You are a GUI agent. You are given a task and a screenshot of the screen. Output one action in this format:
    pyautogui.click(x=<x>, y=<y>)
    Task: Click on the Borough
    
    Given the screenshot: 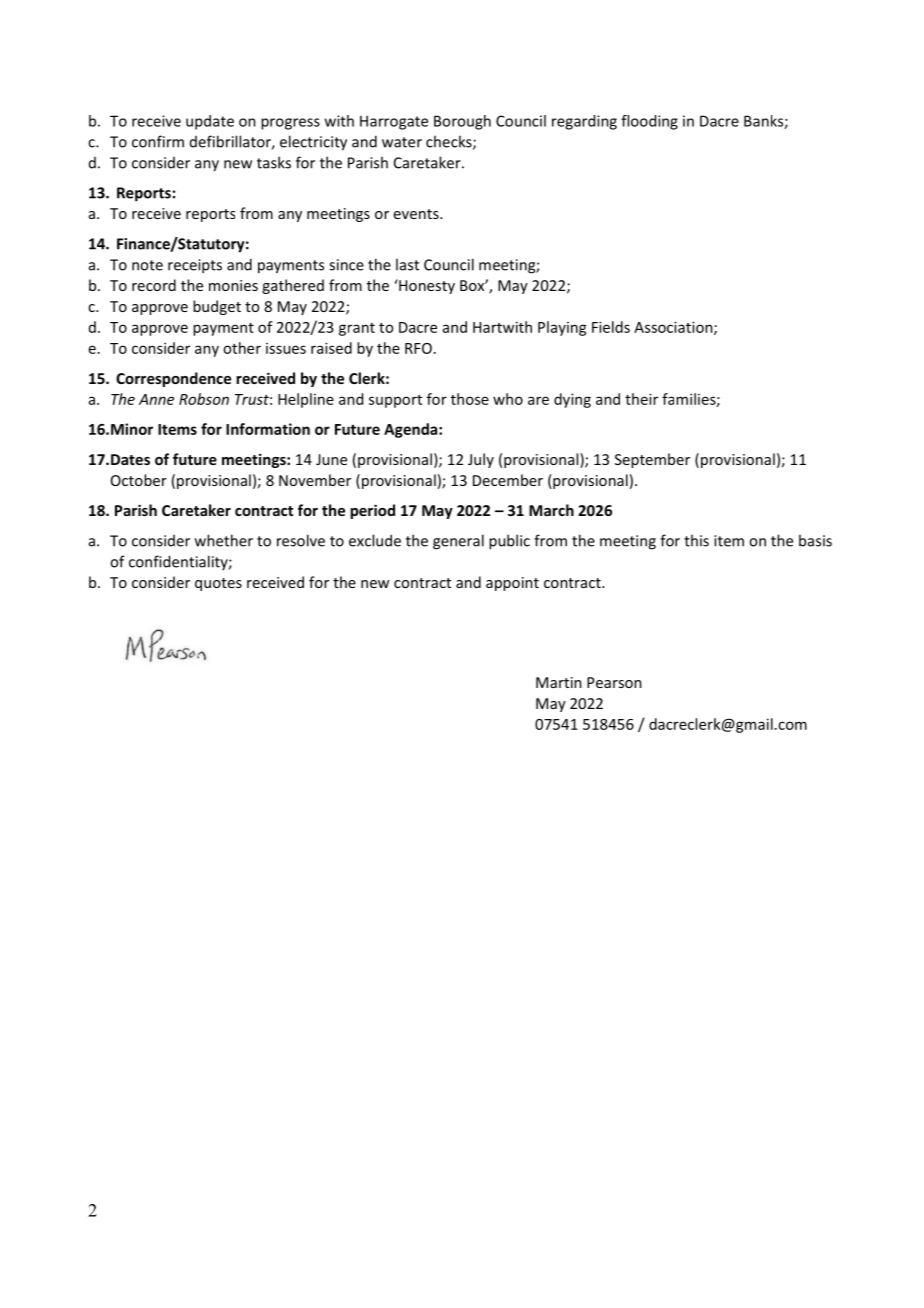 What is the action you would take?
    pyautogui.click(x=462, y=122)
